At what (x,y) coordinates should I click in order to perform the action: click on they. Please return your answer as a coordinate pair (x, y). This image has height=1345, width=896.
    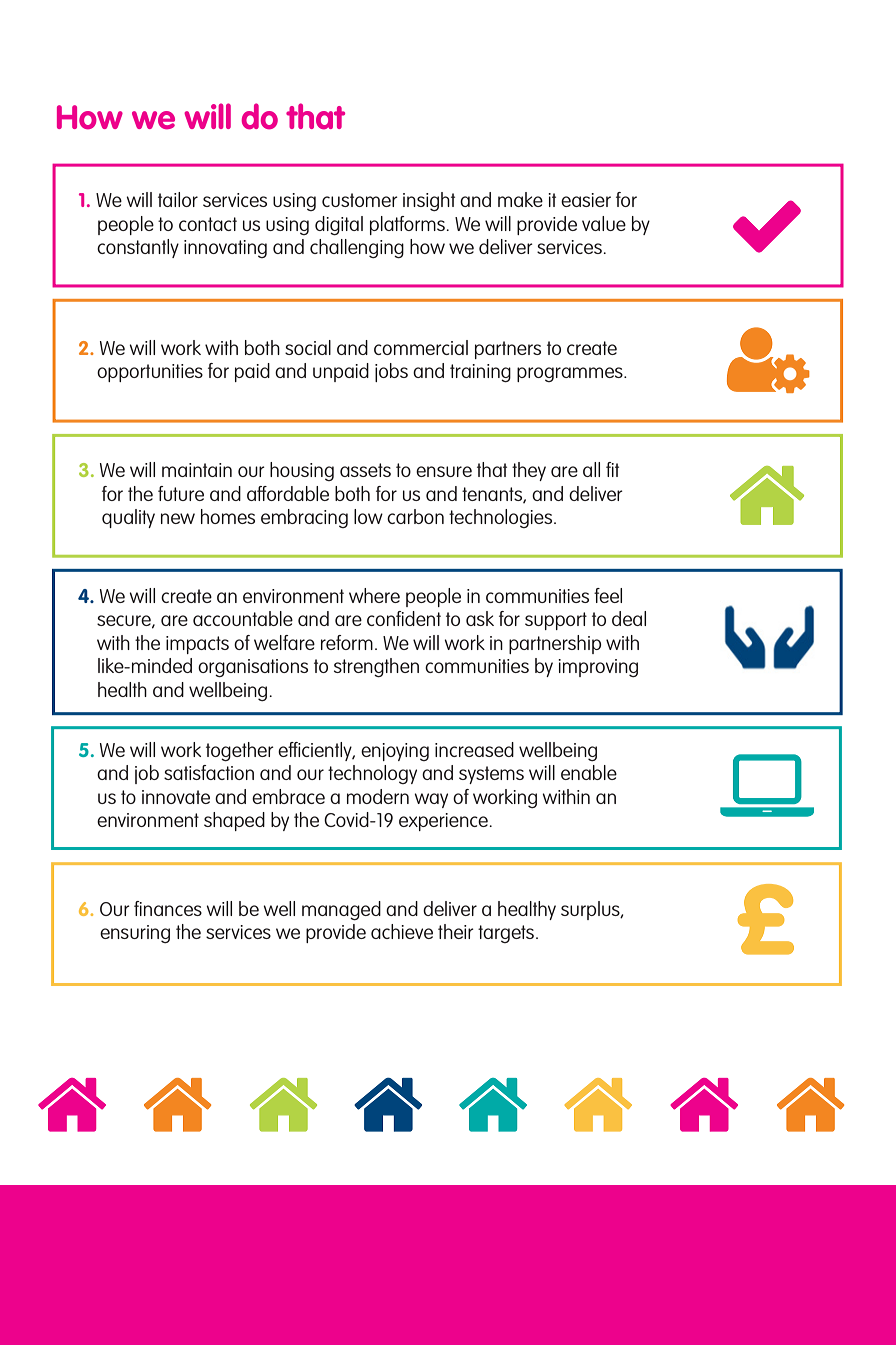
    Looking at the image, I should click on (529, 471).
